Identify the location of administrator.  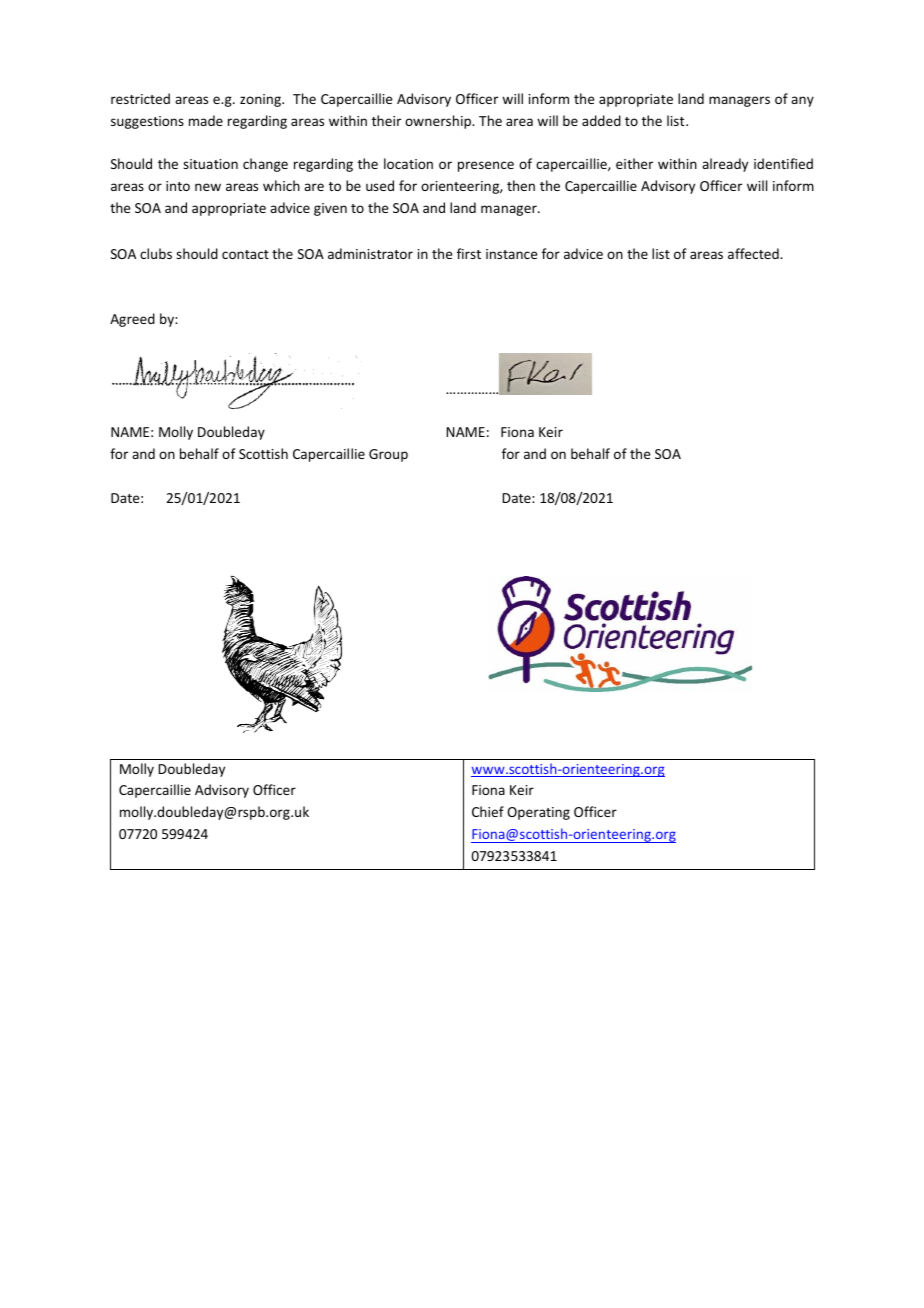
(370, 253).
